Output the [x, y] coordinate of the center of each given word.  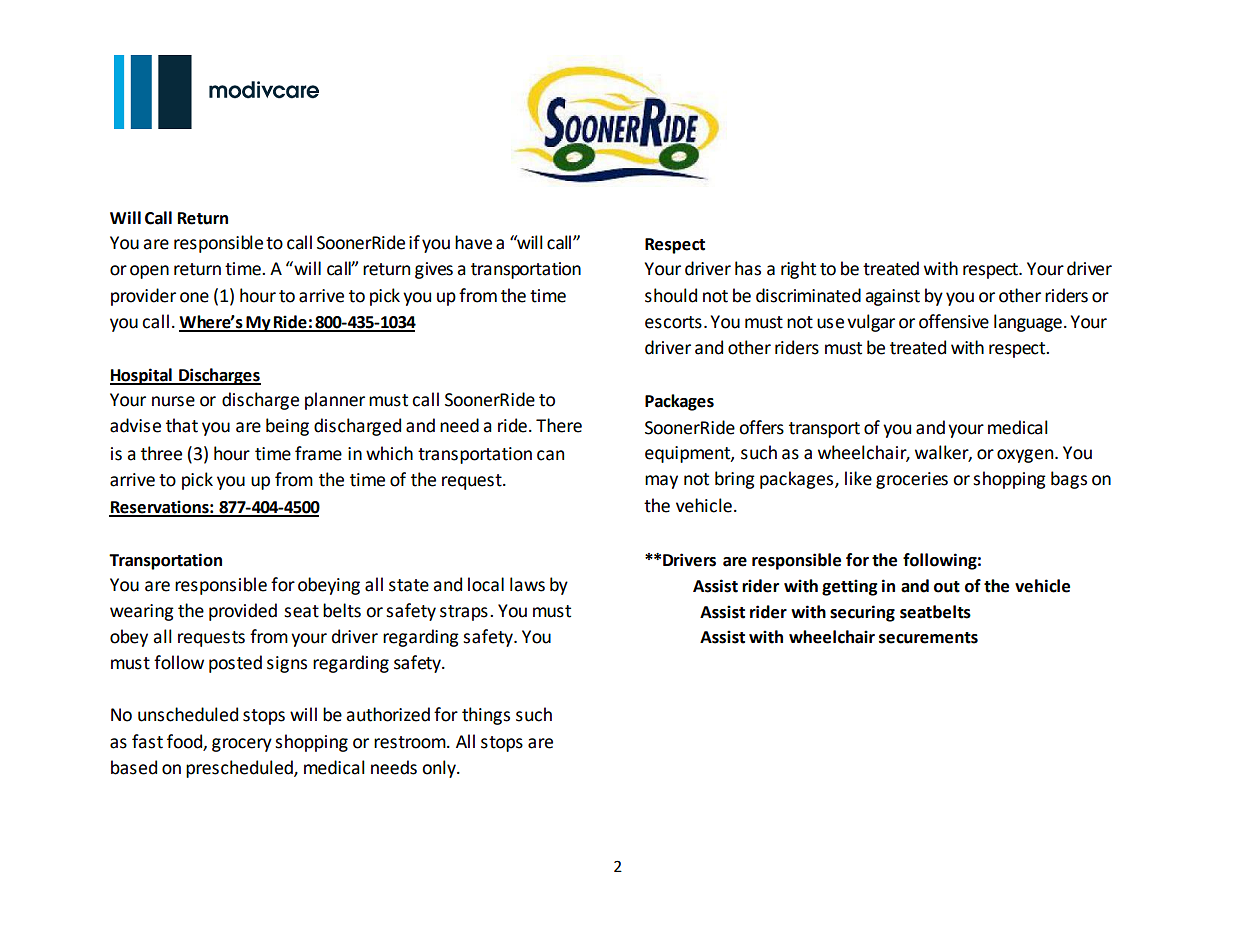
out [947, 587]
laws [527, 584]
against [892, 297]
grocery [242, 745]
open [149, 272]
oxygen [1026, 456]
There [559, 425]
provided [243, 612]
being [287, 427]
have [473, 242]
